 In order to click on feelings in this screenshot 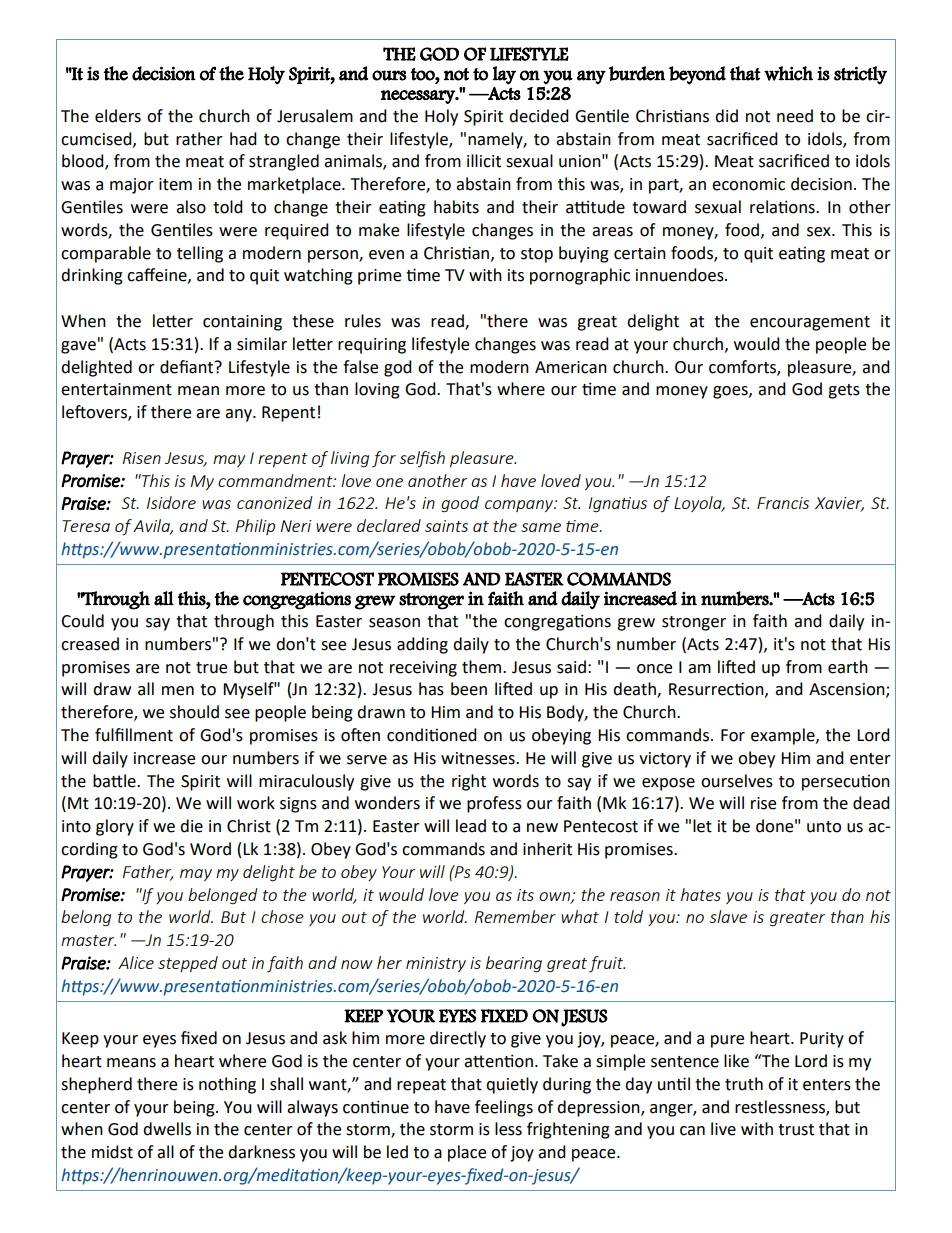, I will do `click(504, 1108)`.
